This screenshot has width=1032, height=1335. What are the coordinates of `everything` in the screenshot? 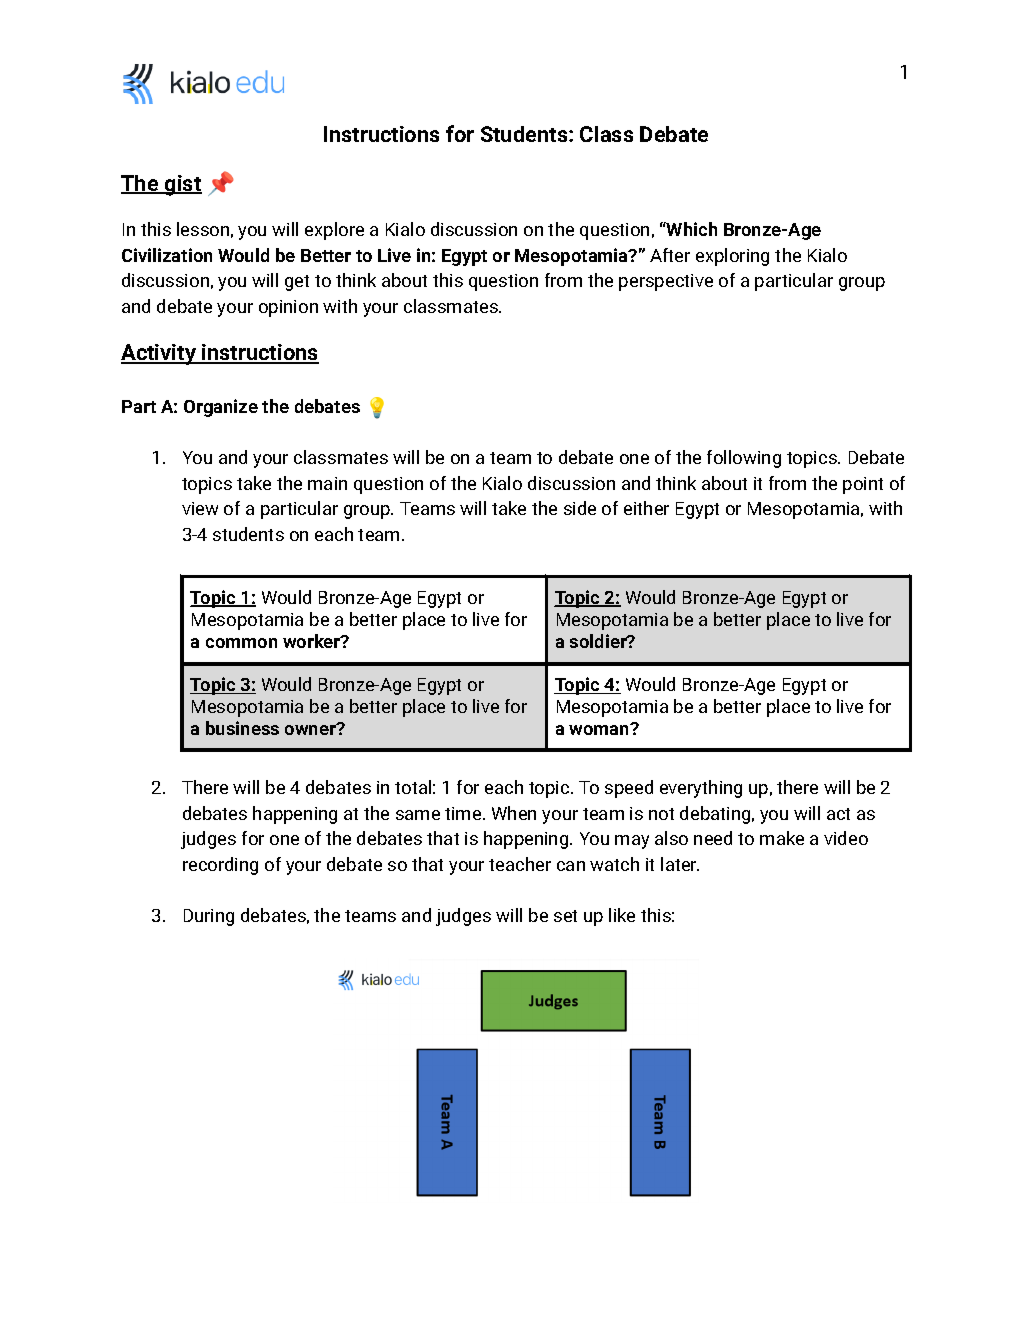 It's located at (701, 789).
